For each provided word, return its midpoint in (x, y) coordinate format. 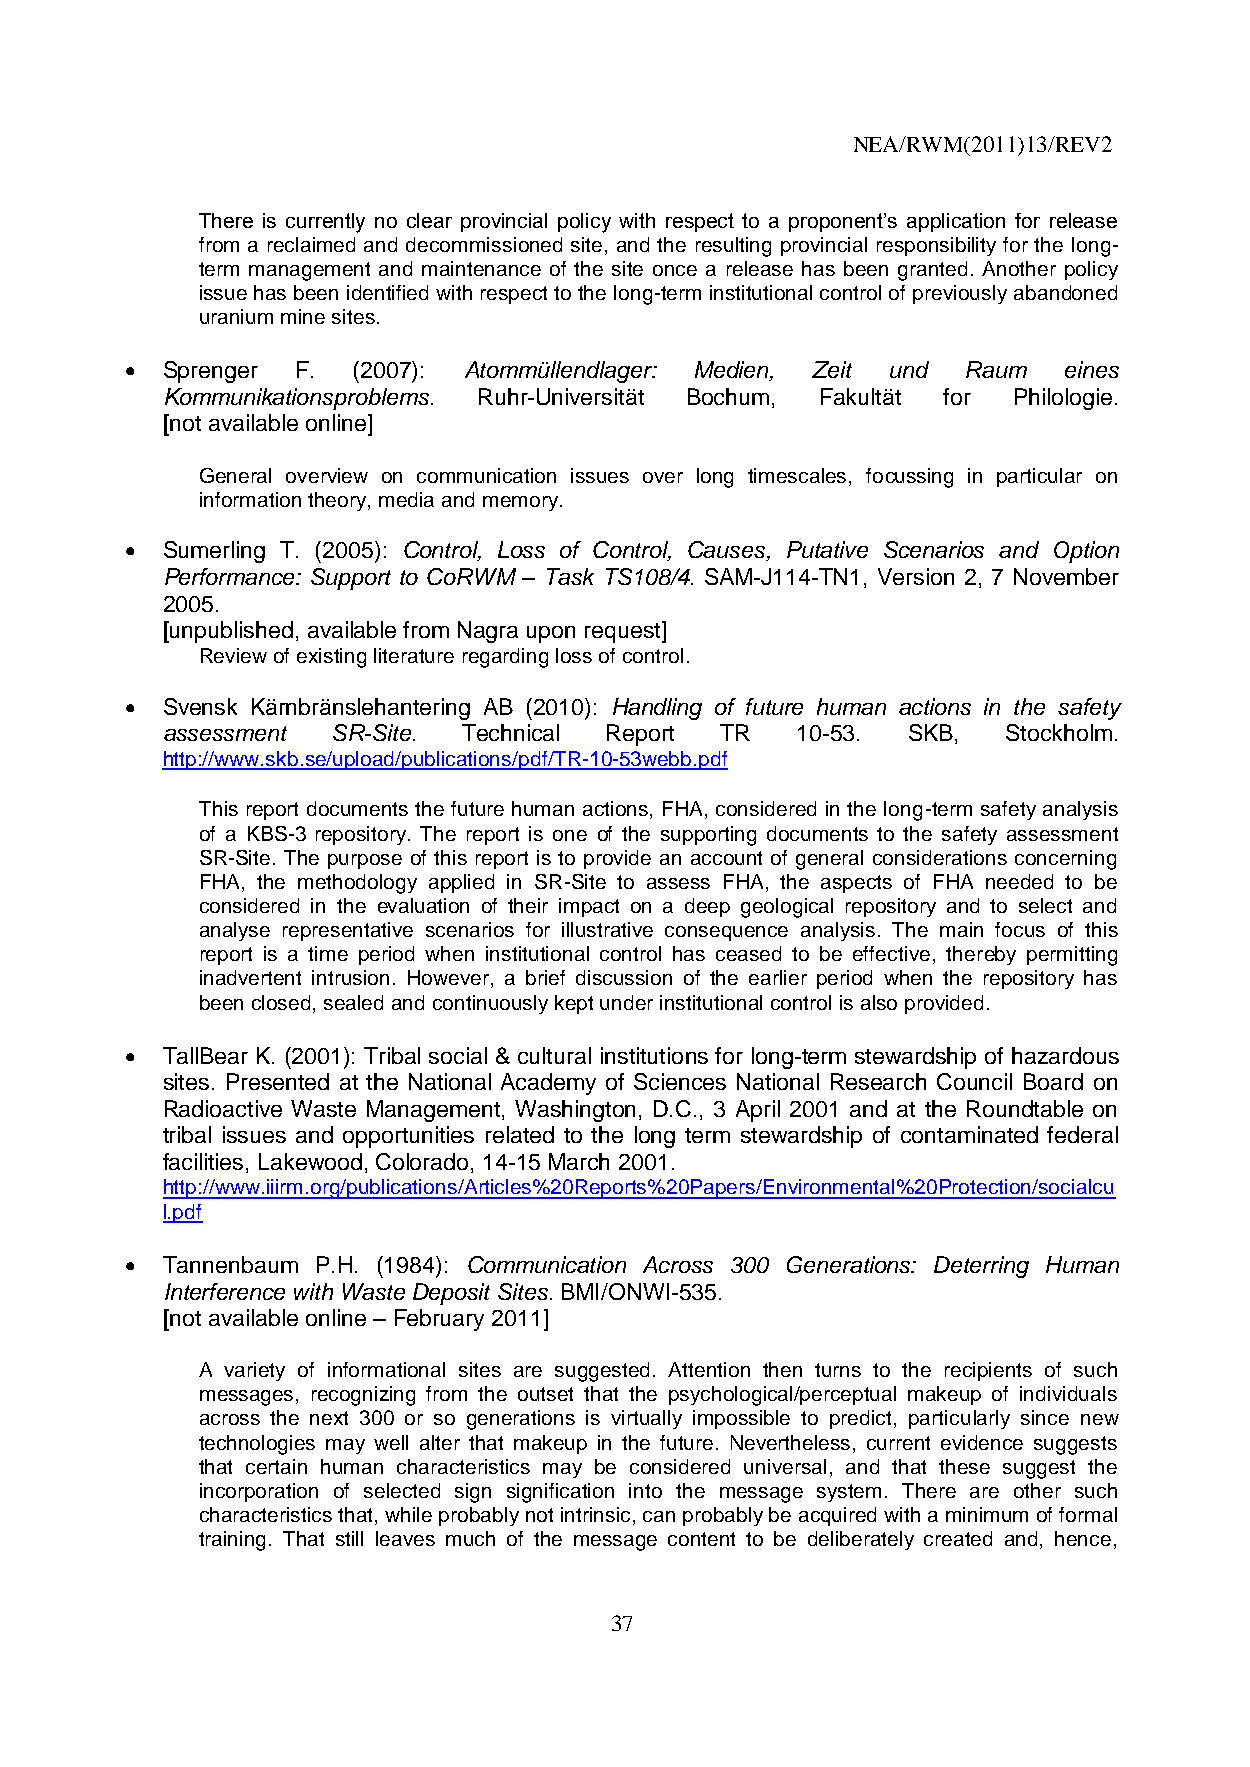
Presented (278, 1081)
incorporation (259, 1492)
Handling (657, 709)
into (645, 1490)
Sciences (680, 1081)
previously (960, 294)
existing (331, 658)
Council (974, 1081)
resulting (733, 247)
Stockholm (1059, 732)
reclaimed (311, 244)
